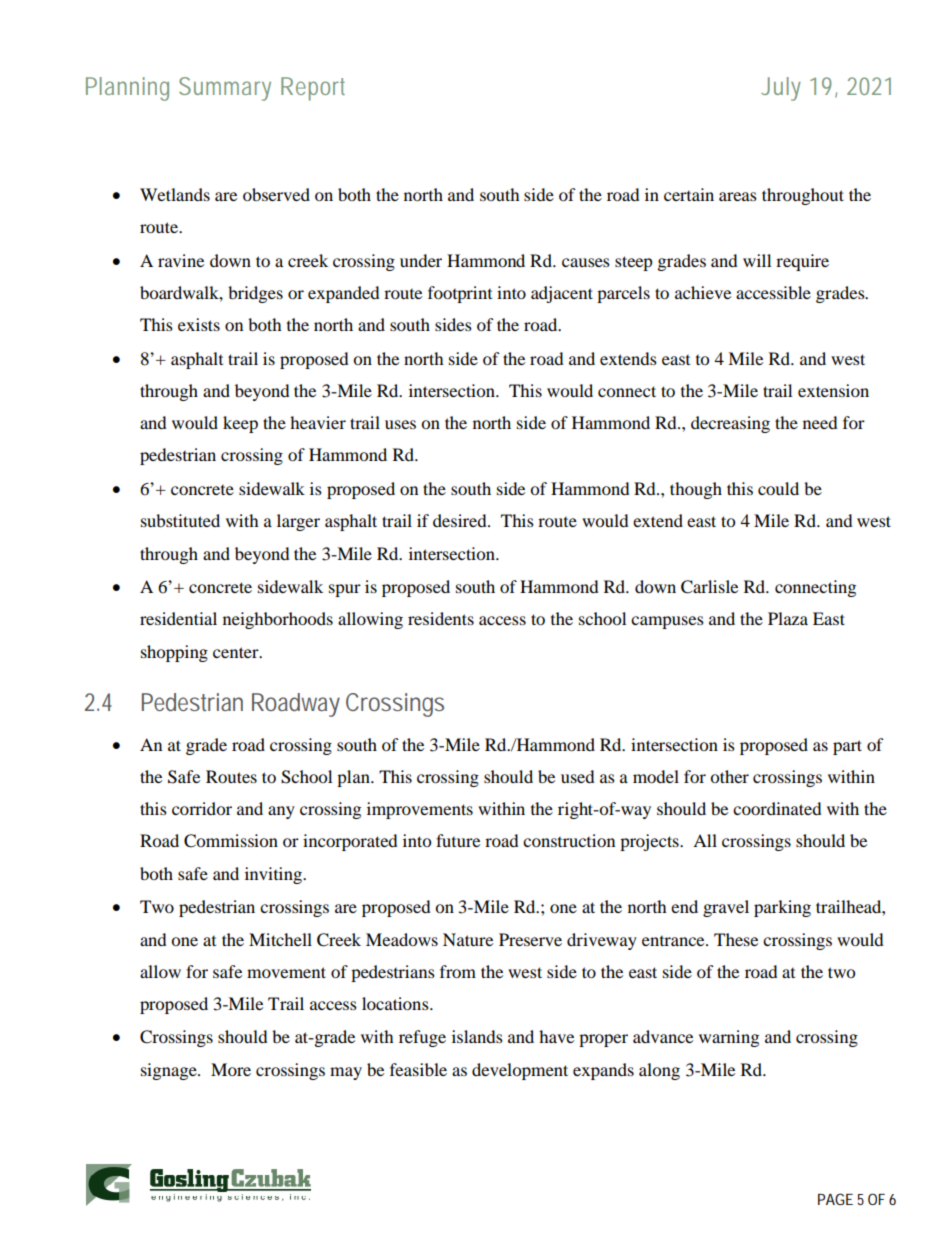 The width and height of the document is (952, 1233). I want to click on under, so click(421, 260).
